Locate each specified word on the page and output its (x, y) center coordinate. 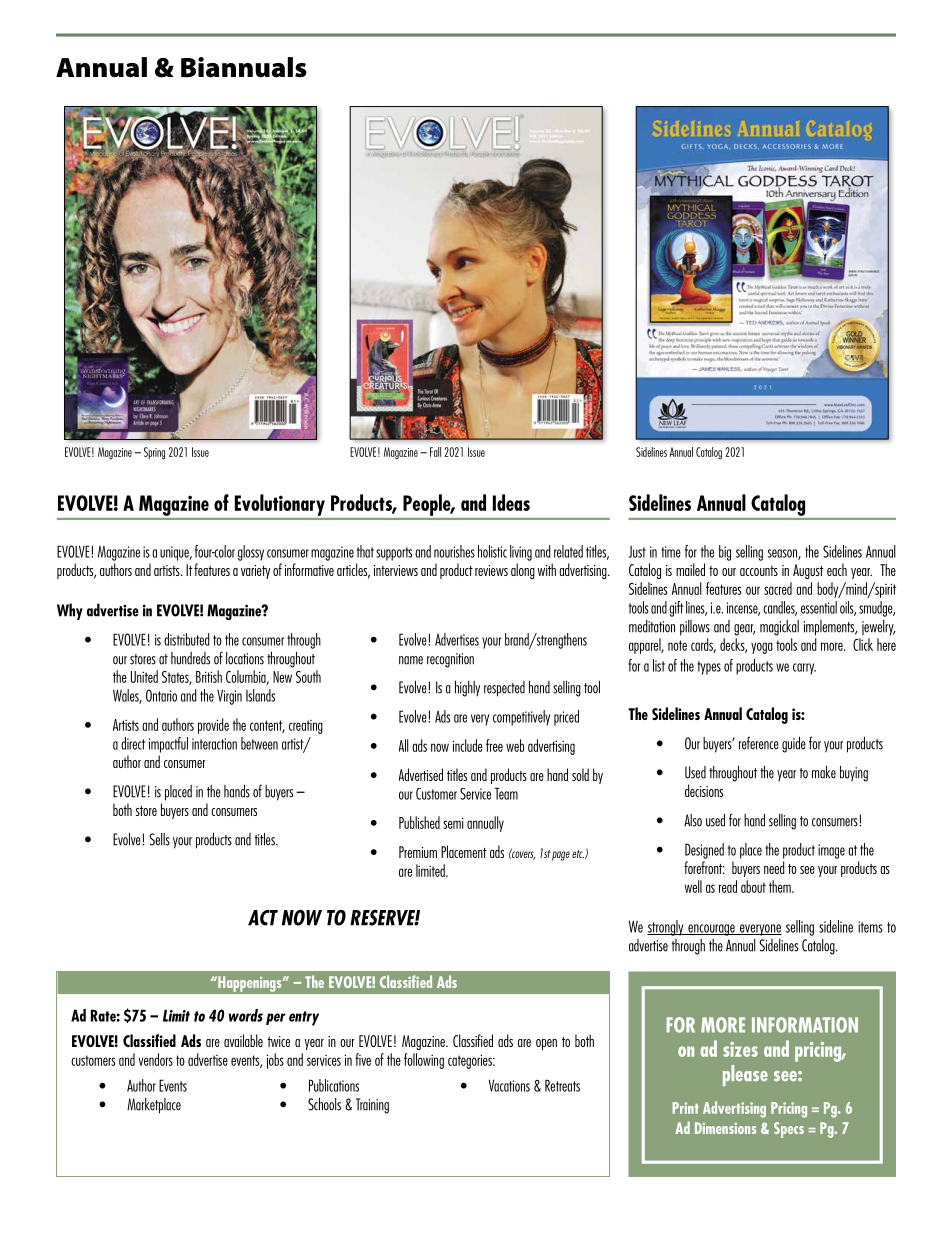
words (246, 1015)
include (468, 745)
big (725, 553)
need (774, 867)
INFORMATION (805, 1025)
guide (794, 745)
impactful (168, 745)
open (546, 1044)
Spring (154, 453)
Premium (418, 852)
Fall (435, 452)
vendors (155, 1059)
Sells (159, 839)
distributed (186, 639)
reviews (491, 570)
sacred (778, 588)
